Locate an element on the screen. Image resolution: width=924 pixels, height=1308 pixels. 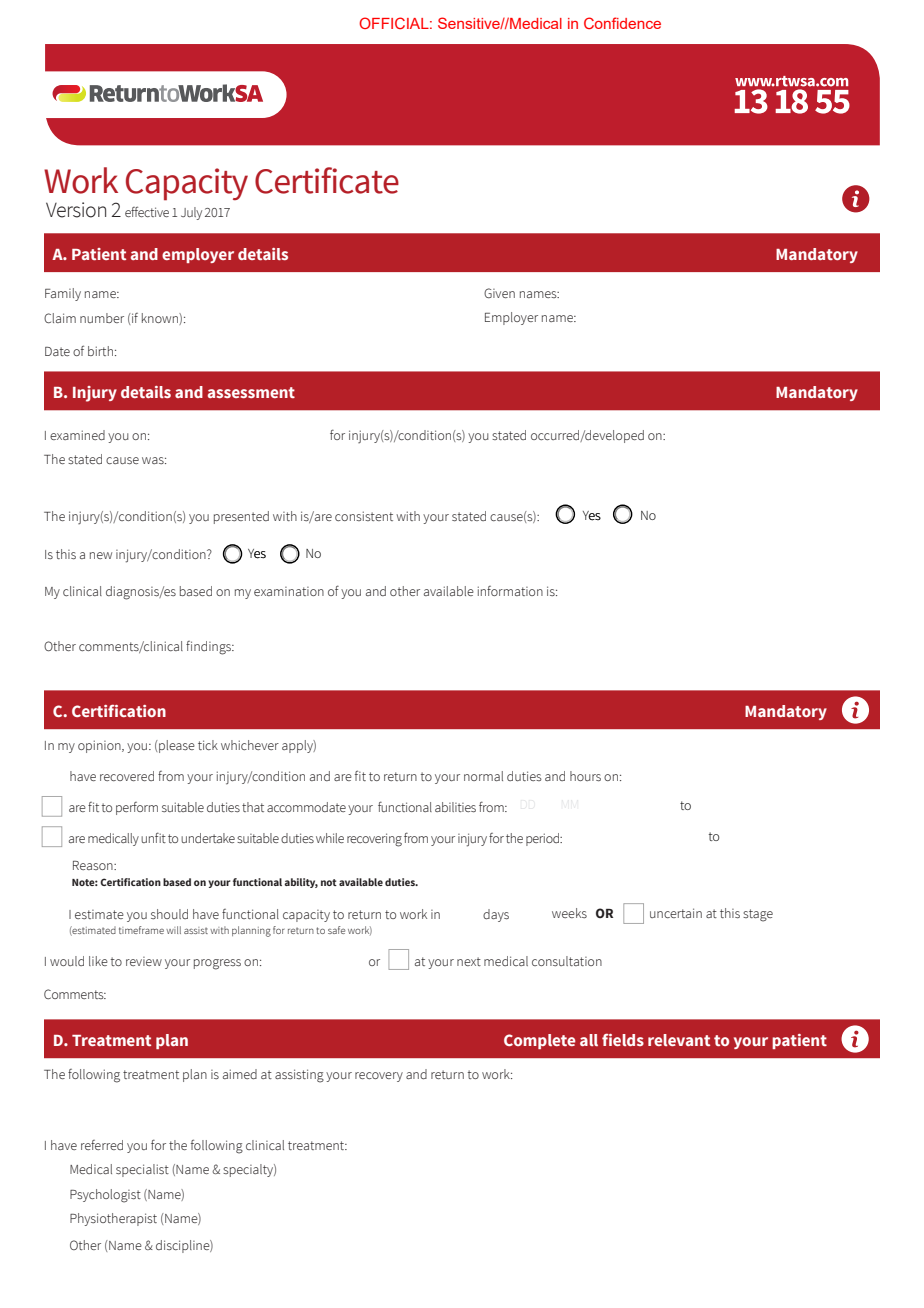
based is located at coordinates (177, 882).
